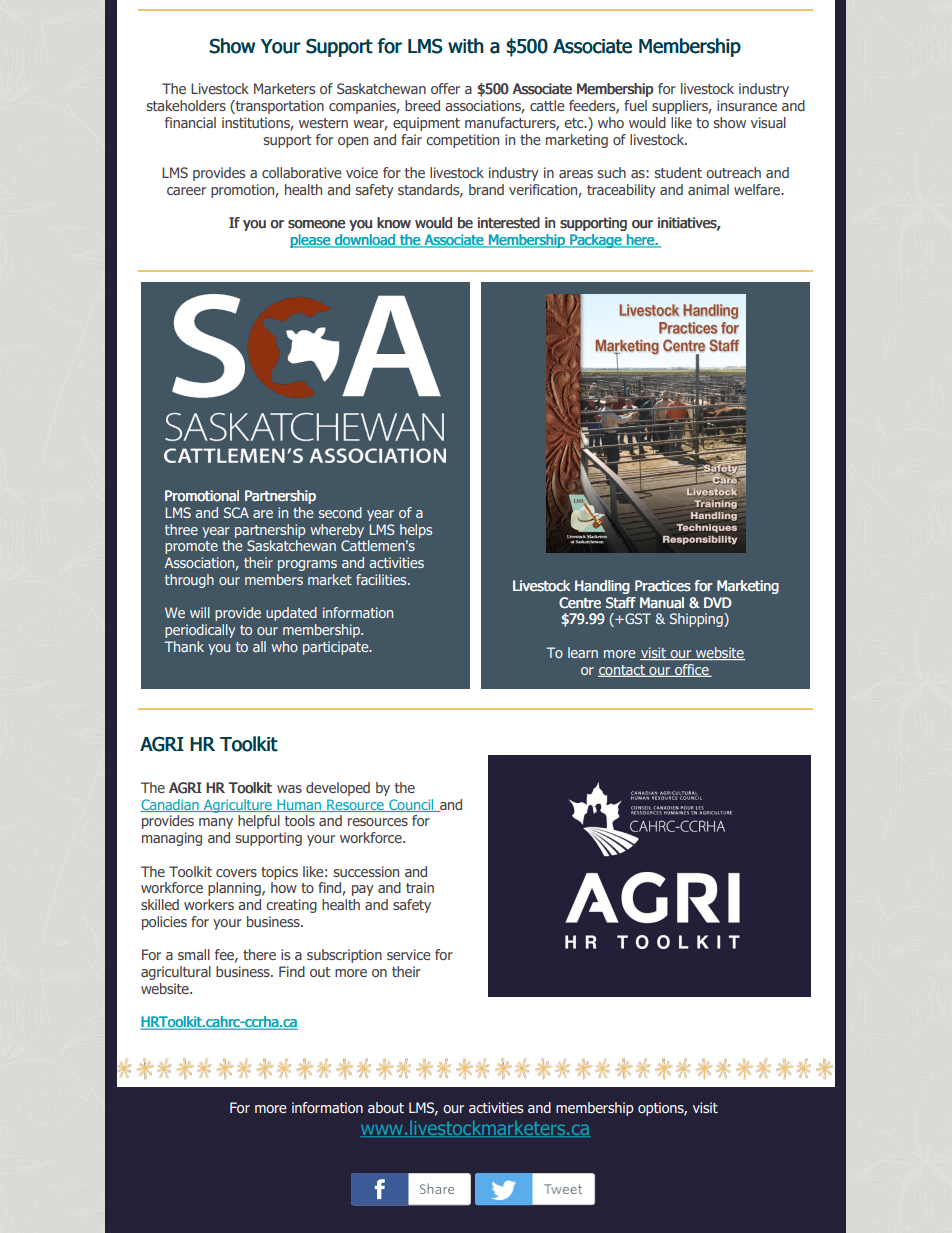 The image size is (952, 1233). I want to click on insurance, so click(747, 105).
